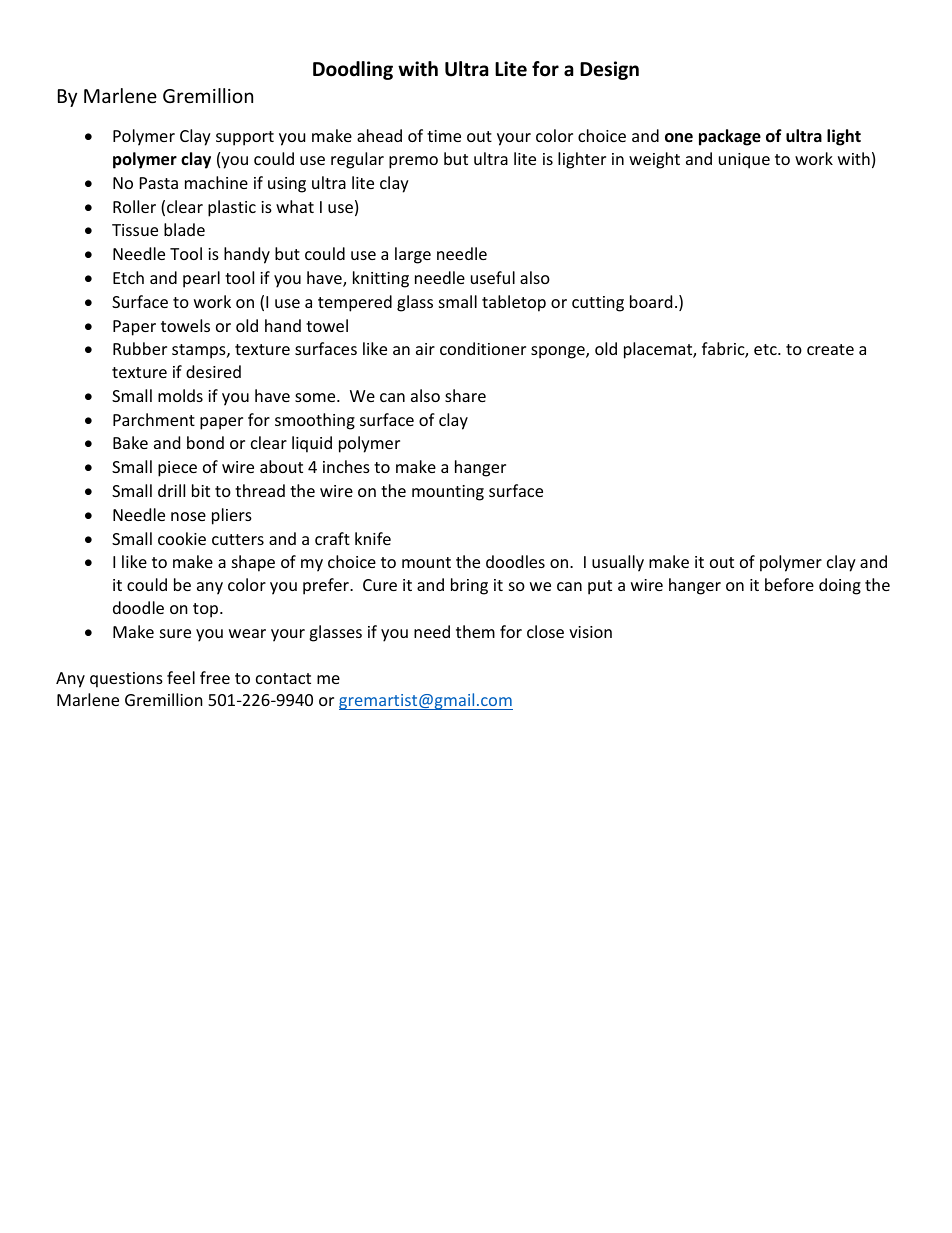 The image size is (952, 1233). What do you see at coordinates (830, 349) in the document?
I see `create` at bounding box center [830, 349].
